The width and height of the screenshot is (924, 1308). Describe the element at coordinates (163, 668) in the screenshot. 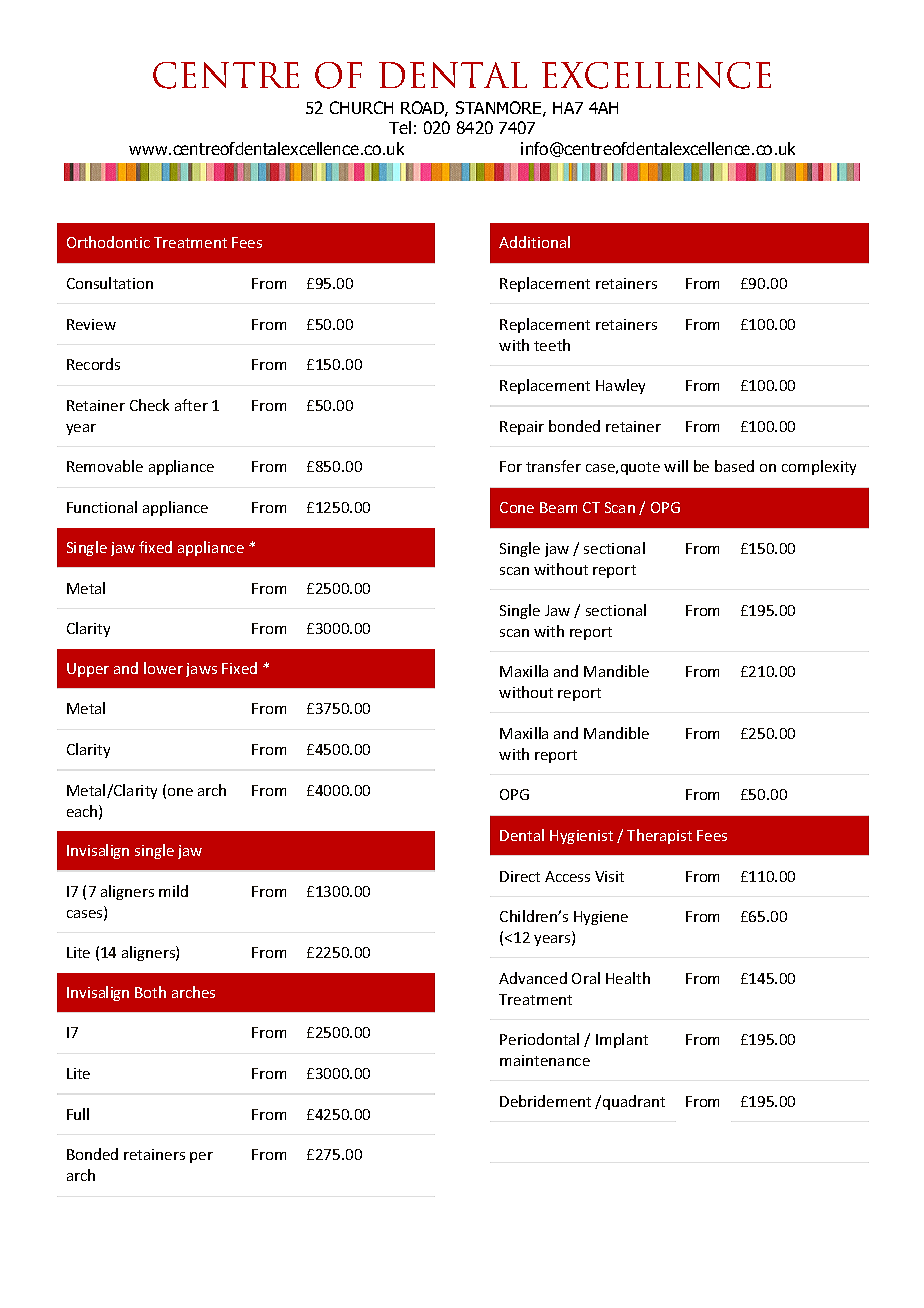

I see `lower` at that location.
